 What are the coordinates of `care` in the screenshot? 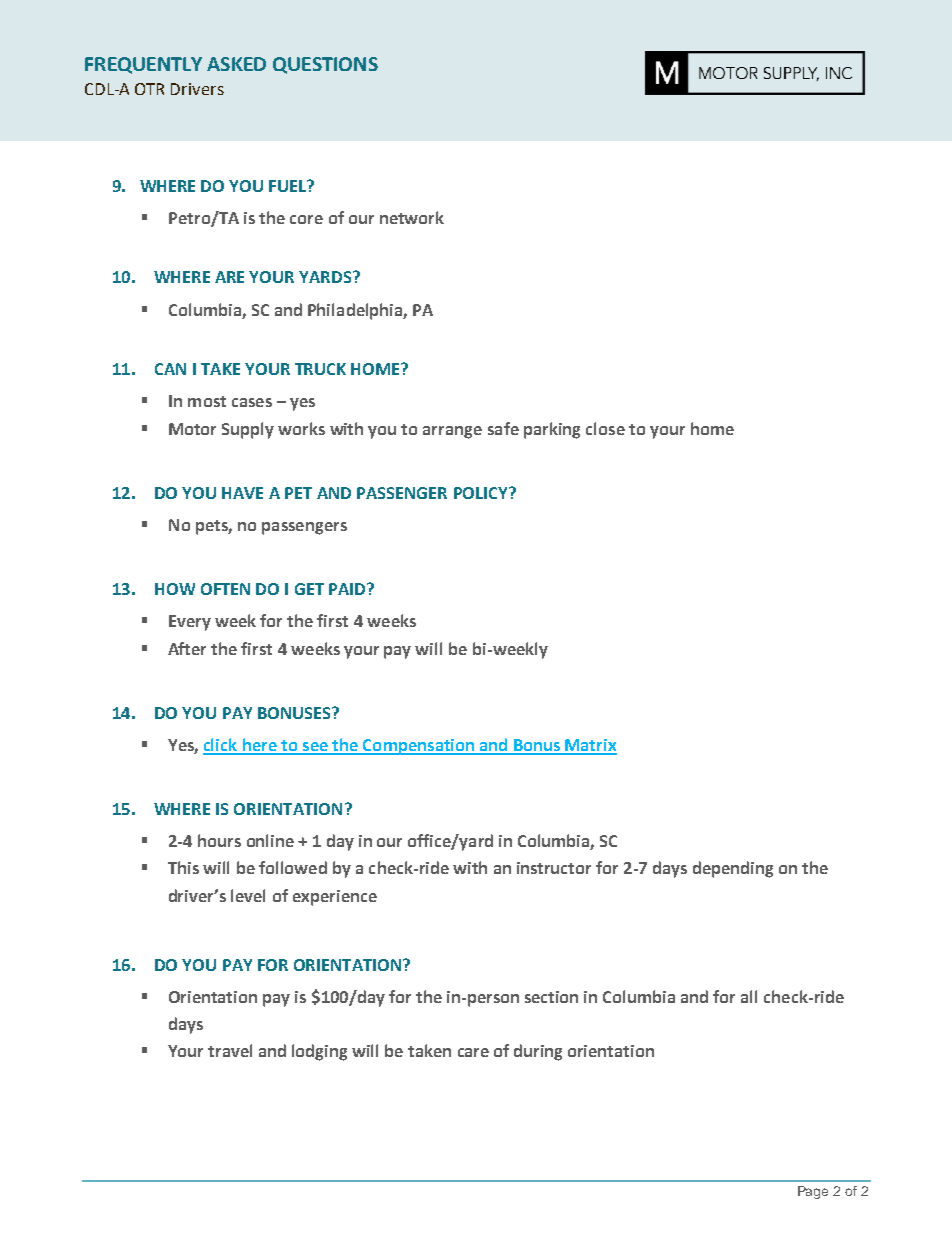 It's located at (473, 1052).
